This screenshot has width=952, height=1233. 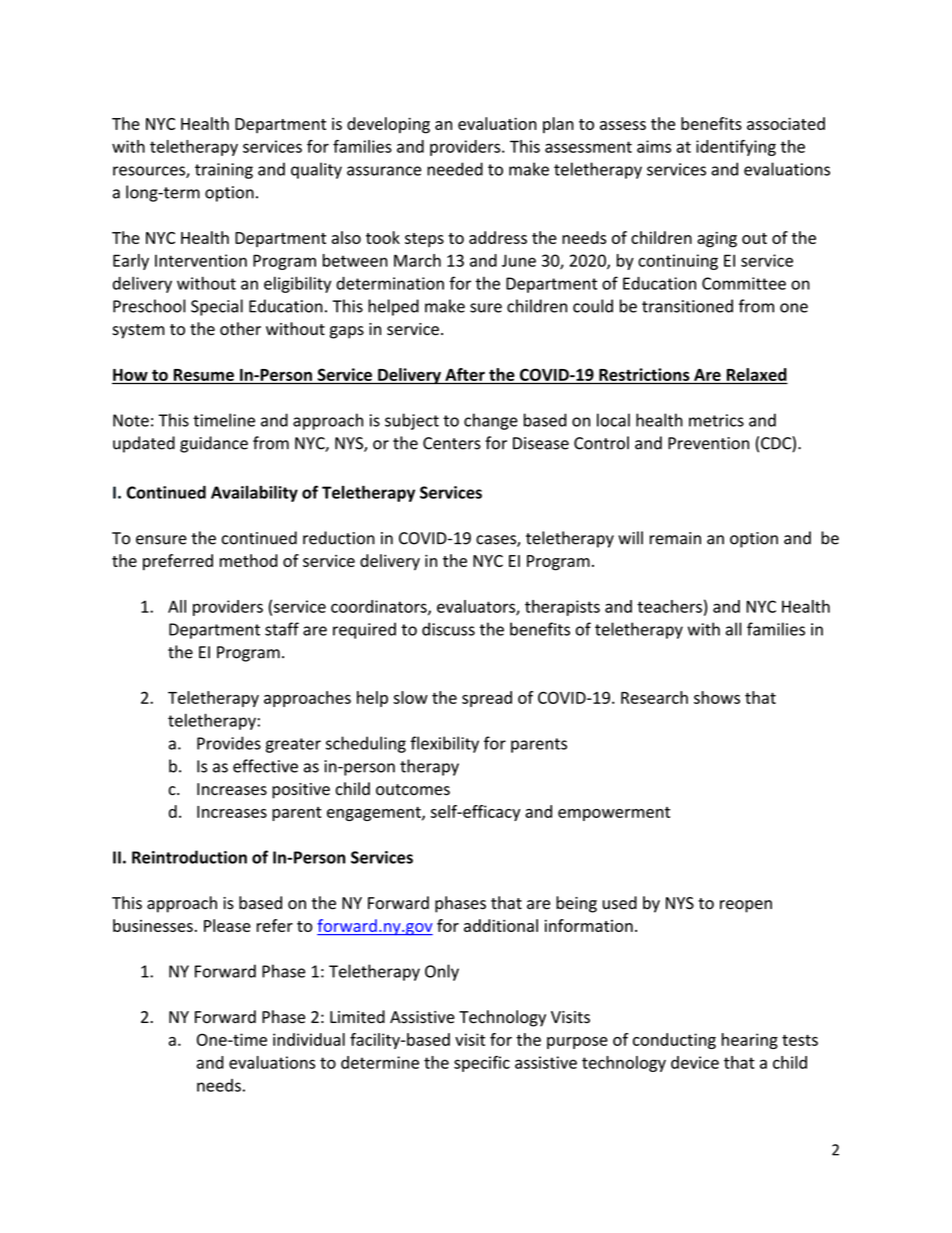 What do you see at coordinates (224, 171) in the screenshot?
I see `training` at bounding box center [224, 171].
